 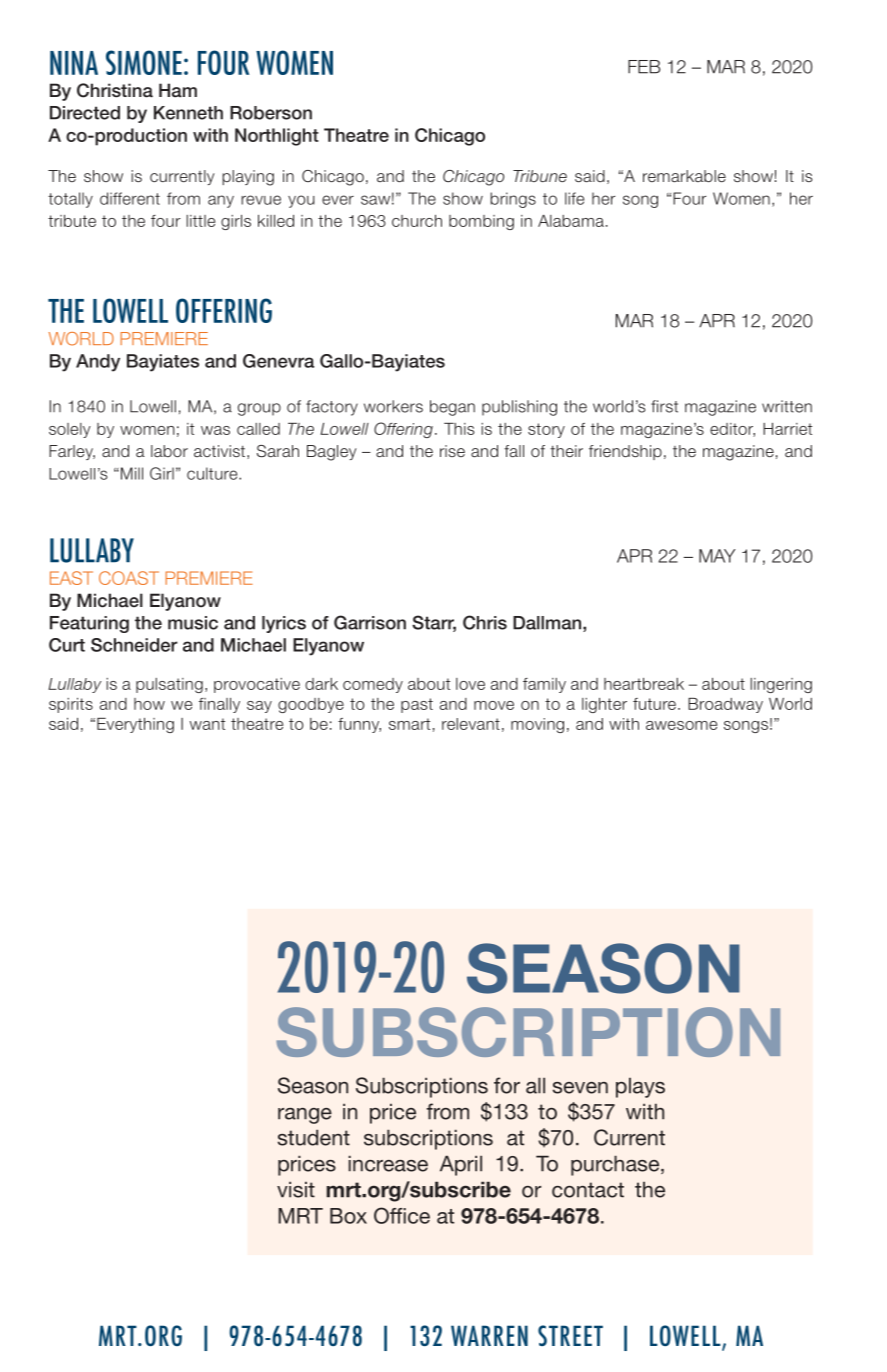 I want to click on church, so click(x=417, y=221).
